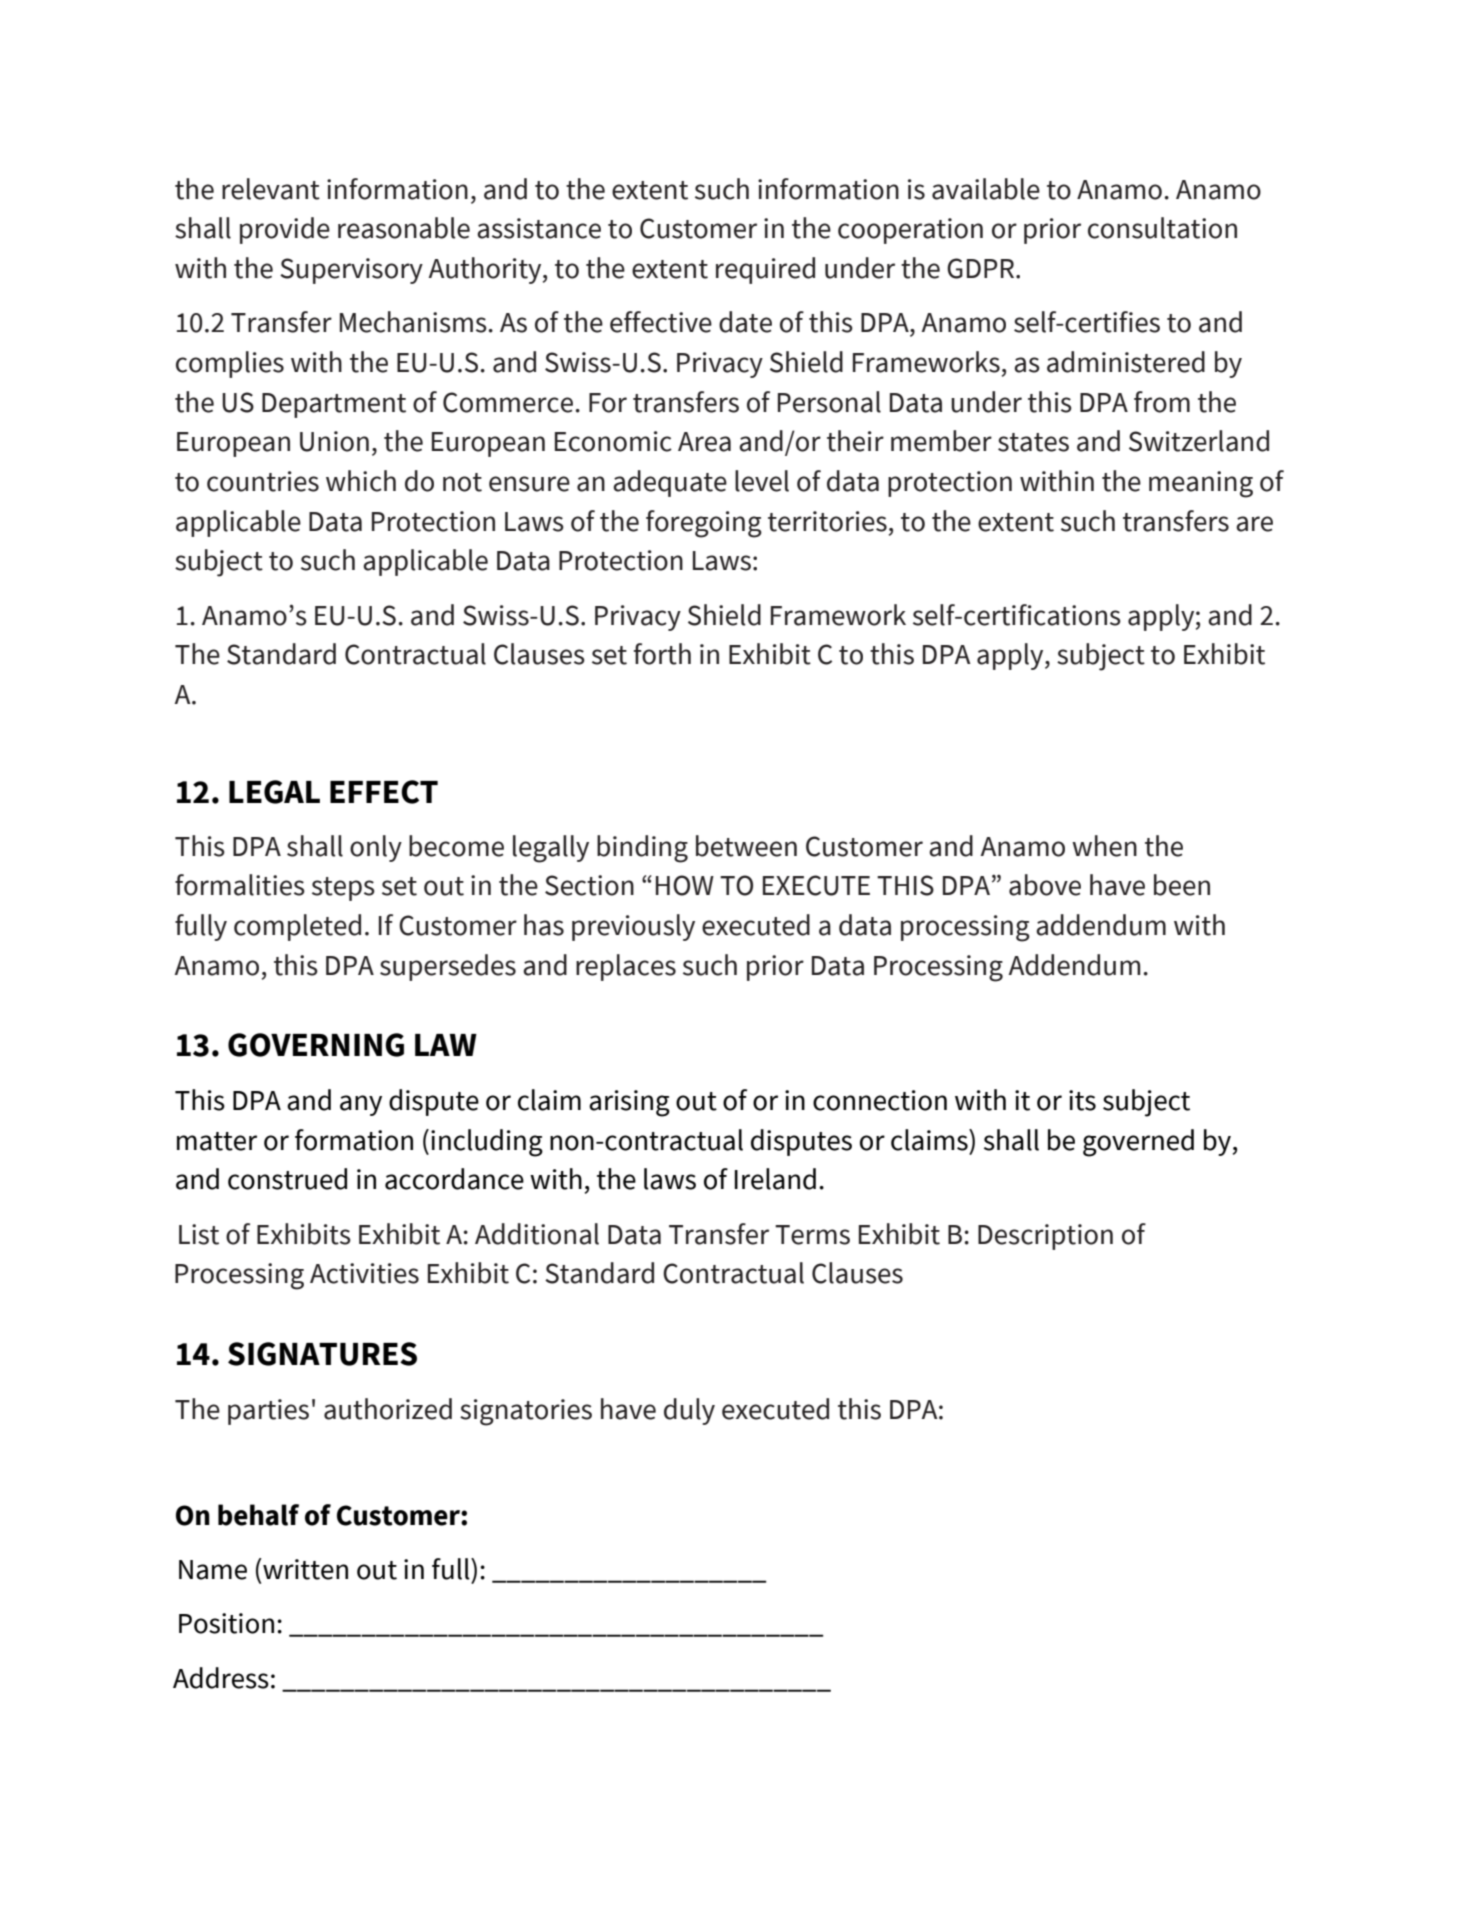 This screenshot has width=1473, height=1906. What do you see at coordinates (285, 230) in the screenshot?
I see `provide` at bounding box center [285, 230].
